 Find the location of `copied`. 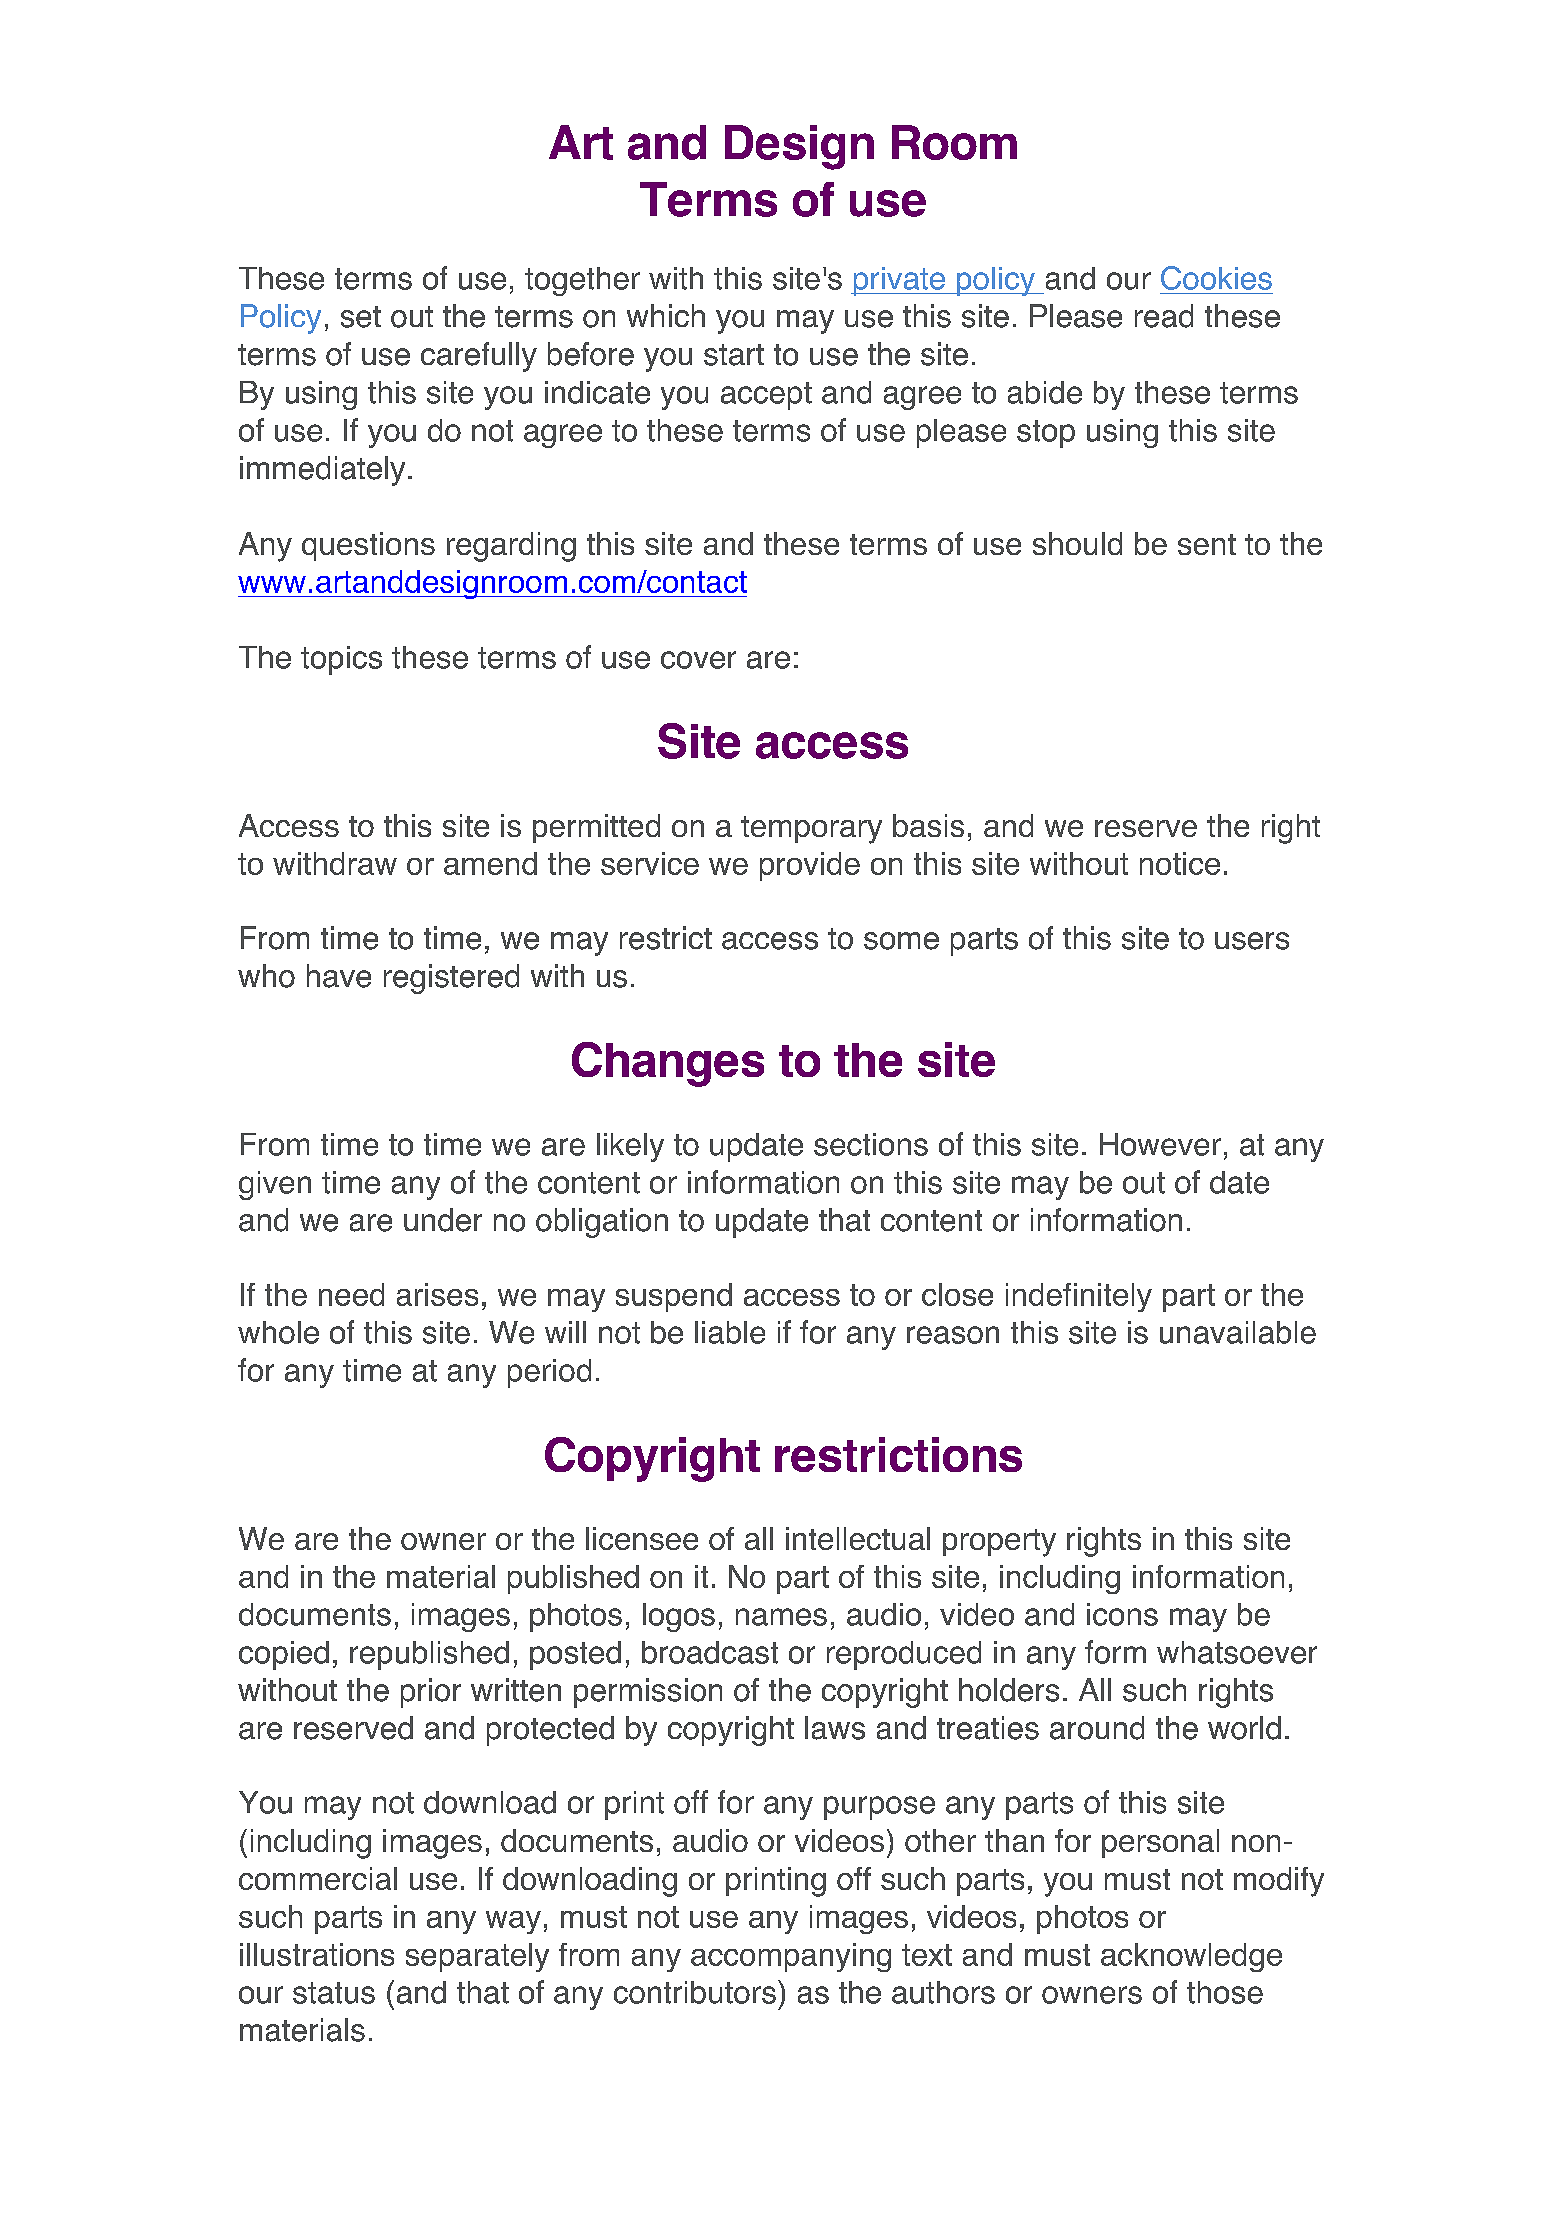

copied is located at coordinates (284, 1655).
